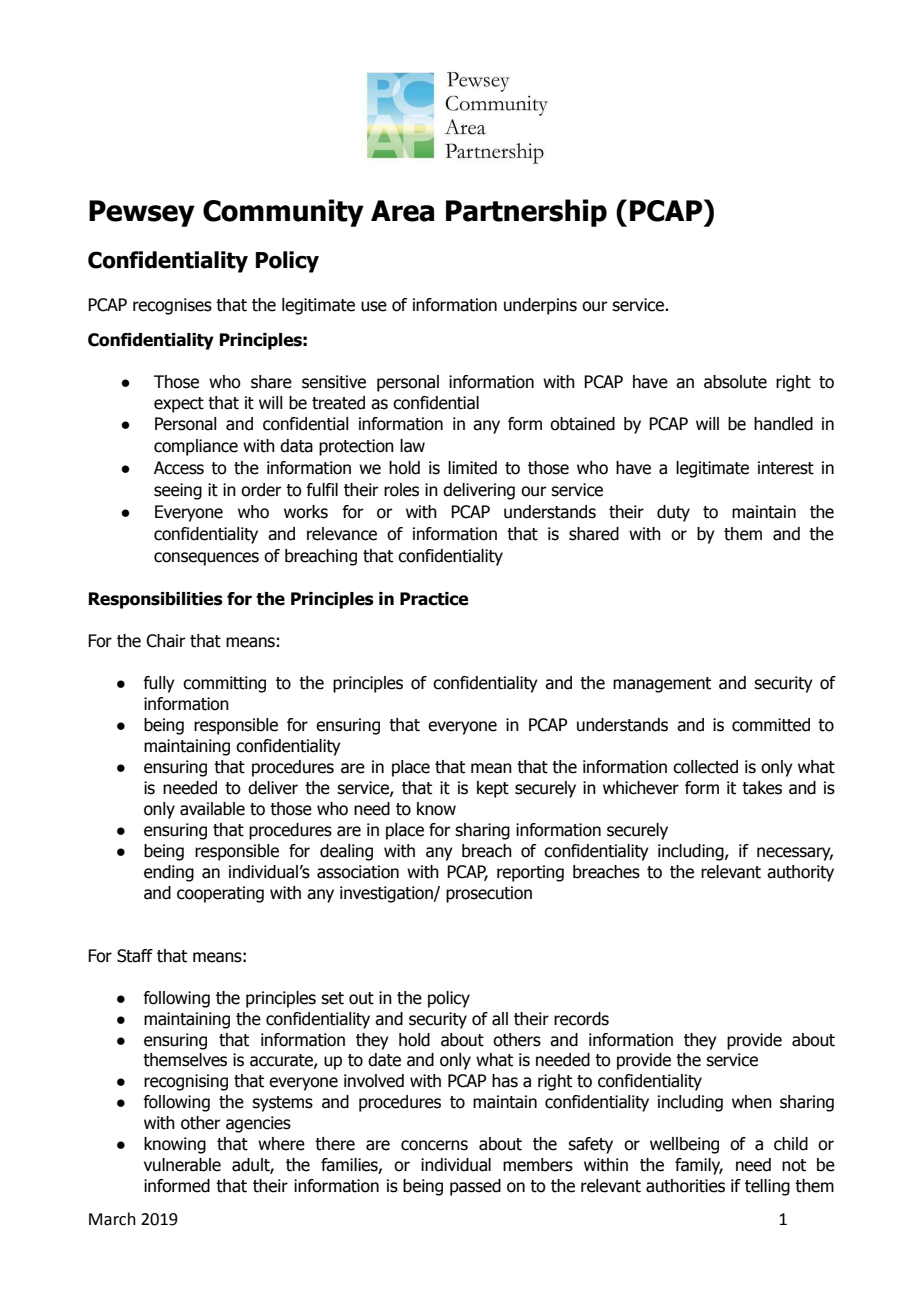 This screenshot has width=924, height=1307. I want to click on duty, so click(673, 513).
